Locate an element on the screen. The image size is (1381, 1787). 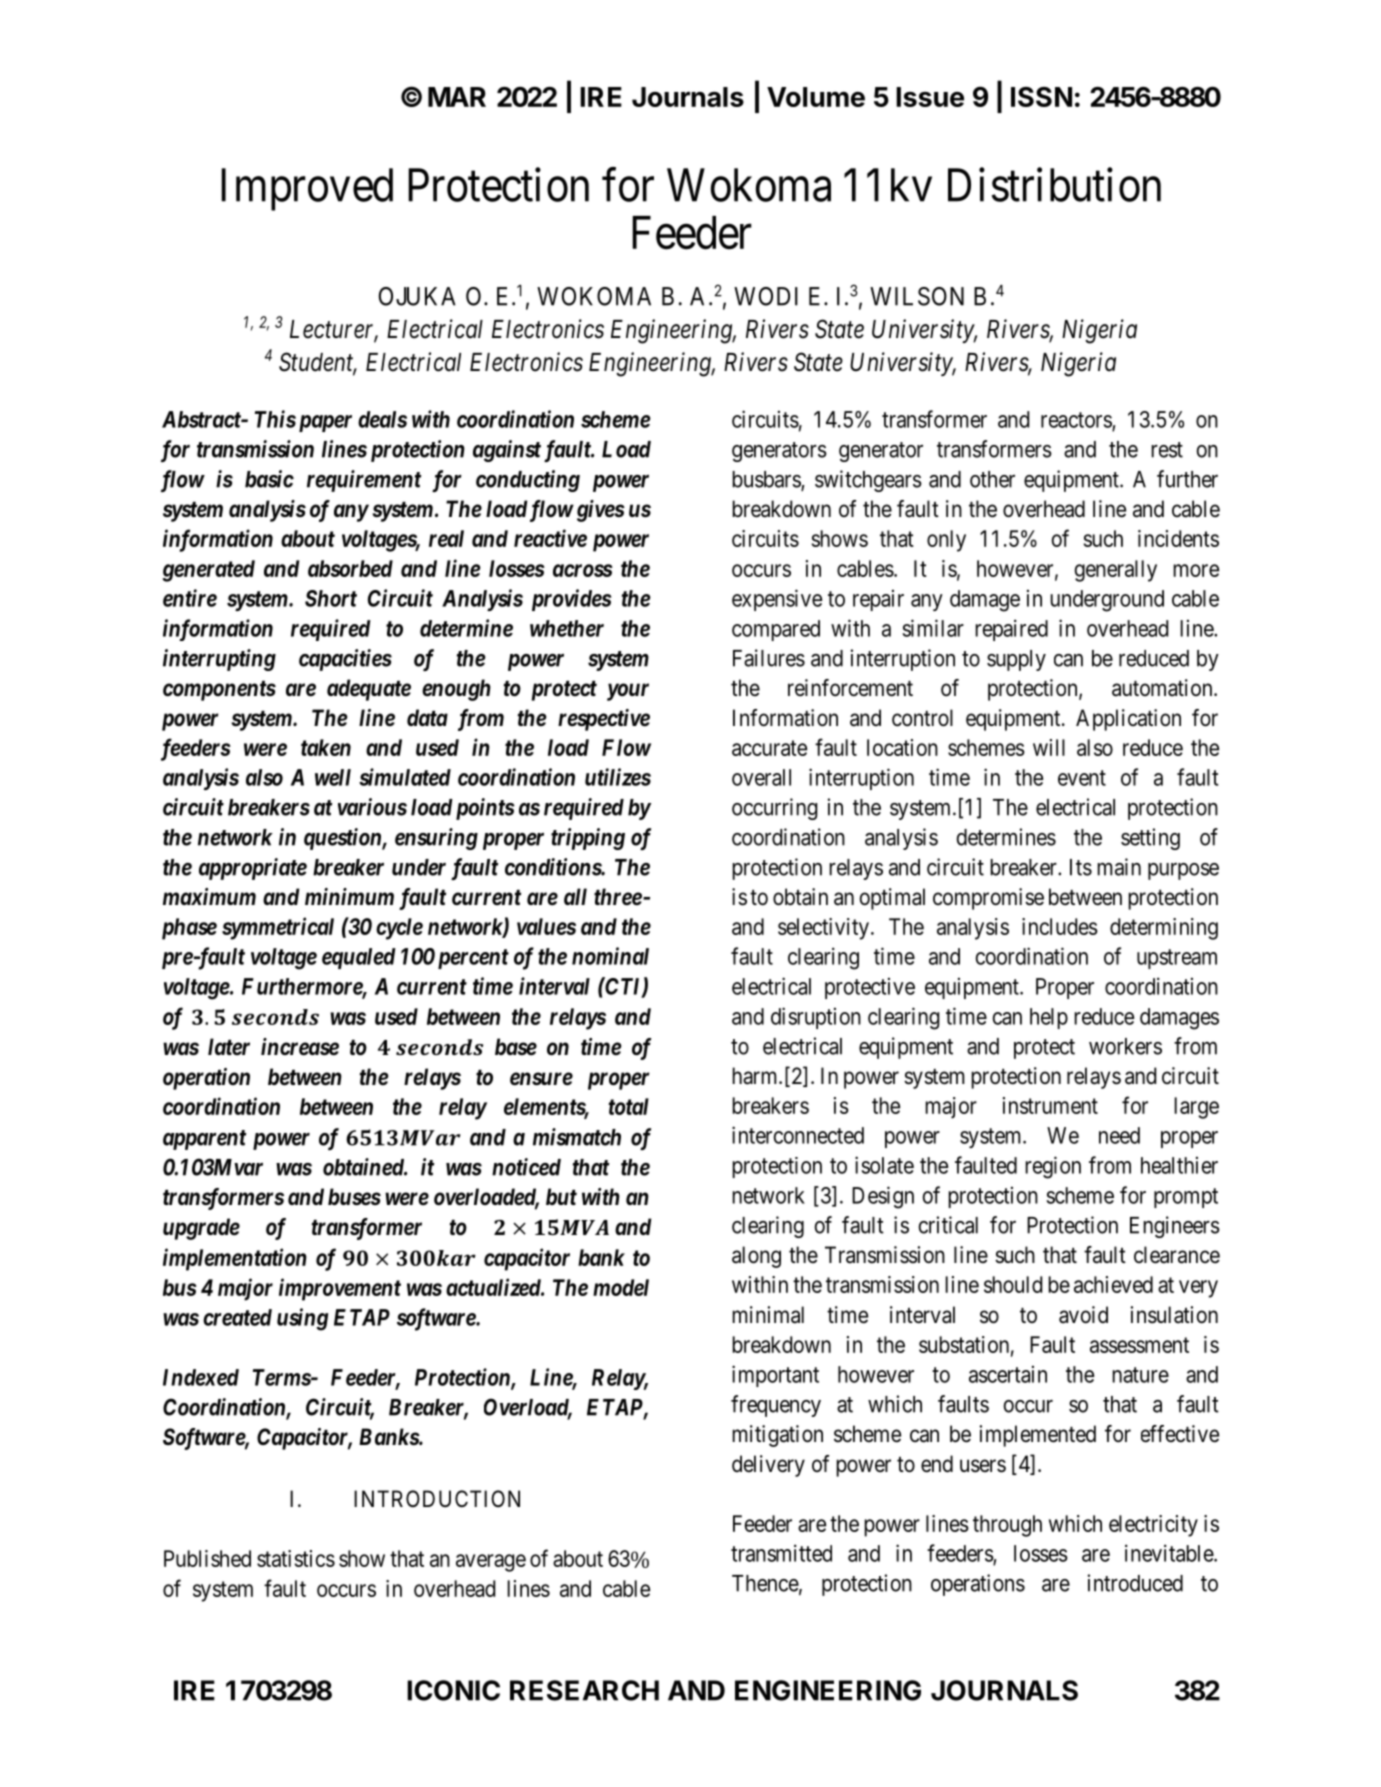
region is located at coordinates (1053, 1167).
